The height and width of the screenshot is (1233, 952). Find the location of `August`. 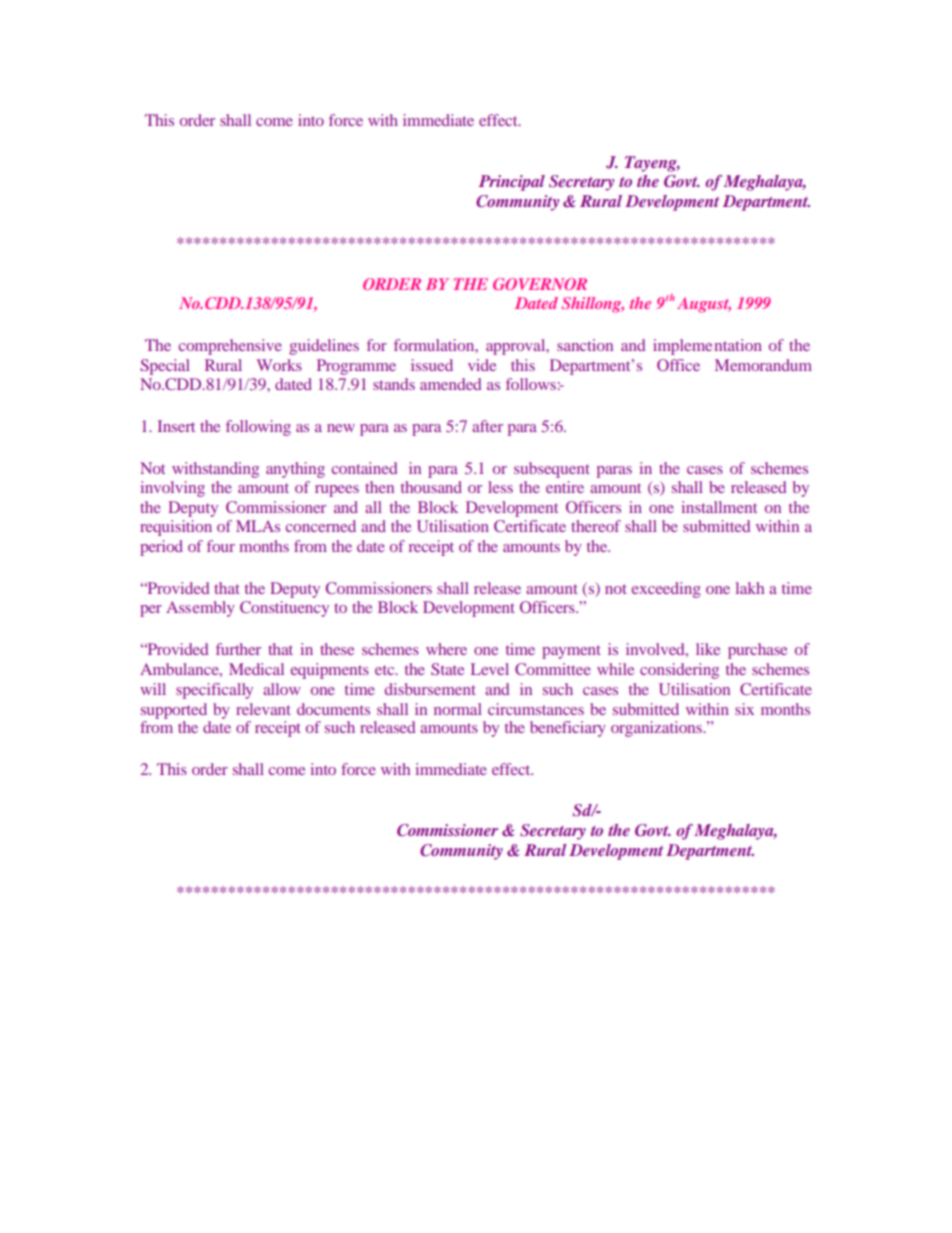

August is located at coordinates (704, 305).
